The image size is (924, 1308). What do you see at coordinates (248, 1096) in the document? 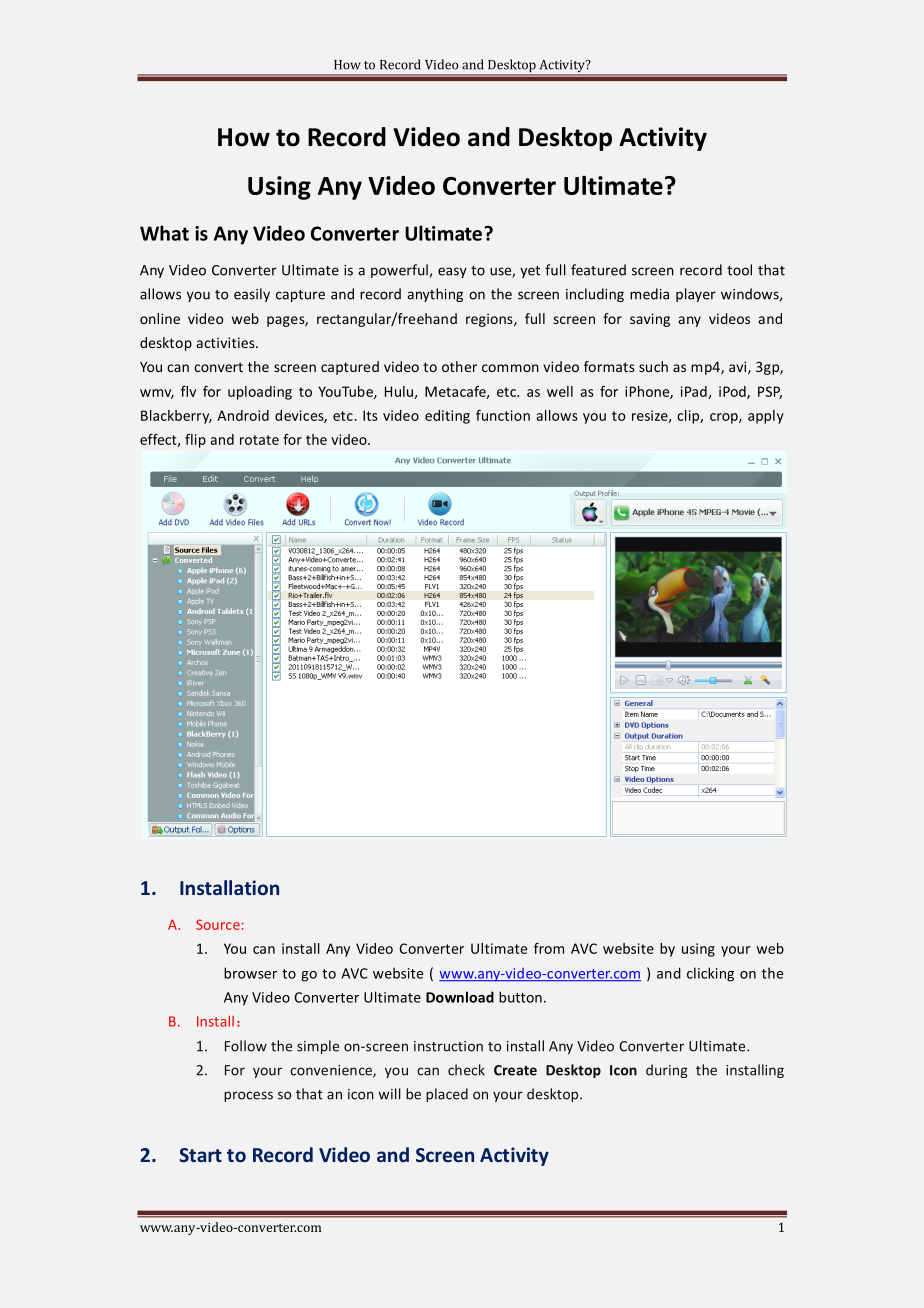
I see `process` at bounding box center [248, 1096].
